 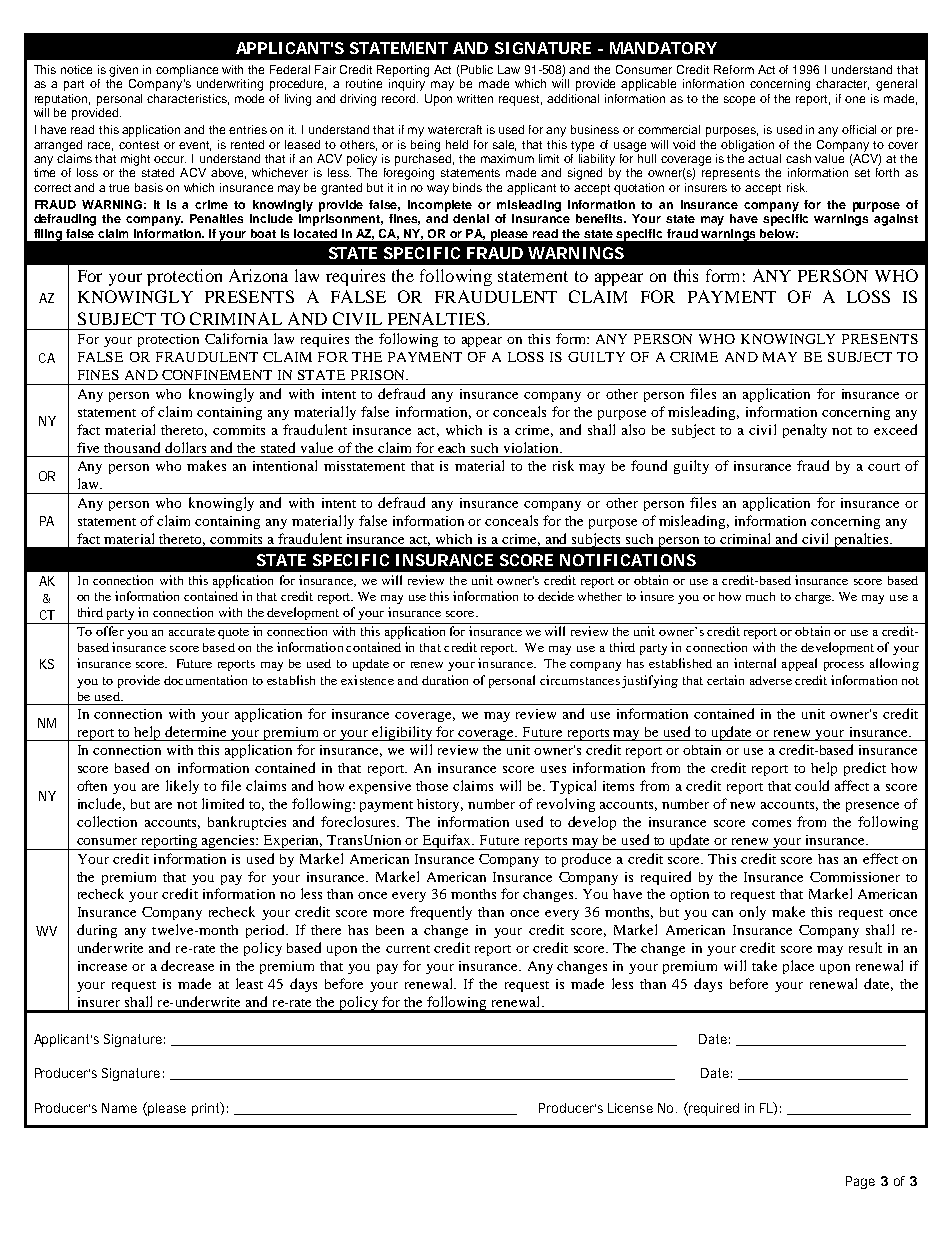 What do you see at coordinates (119, 1108) in the screenshot?
I see `Name` at bounding box center [119, 1108].
